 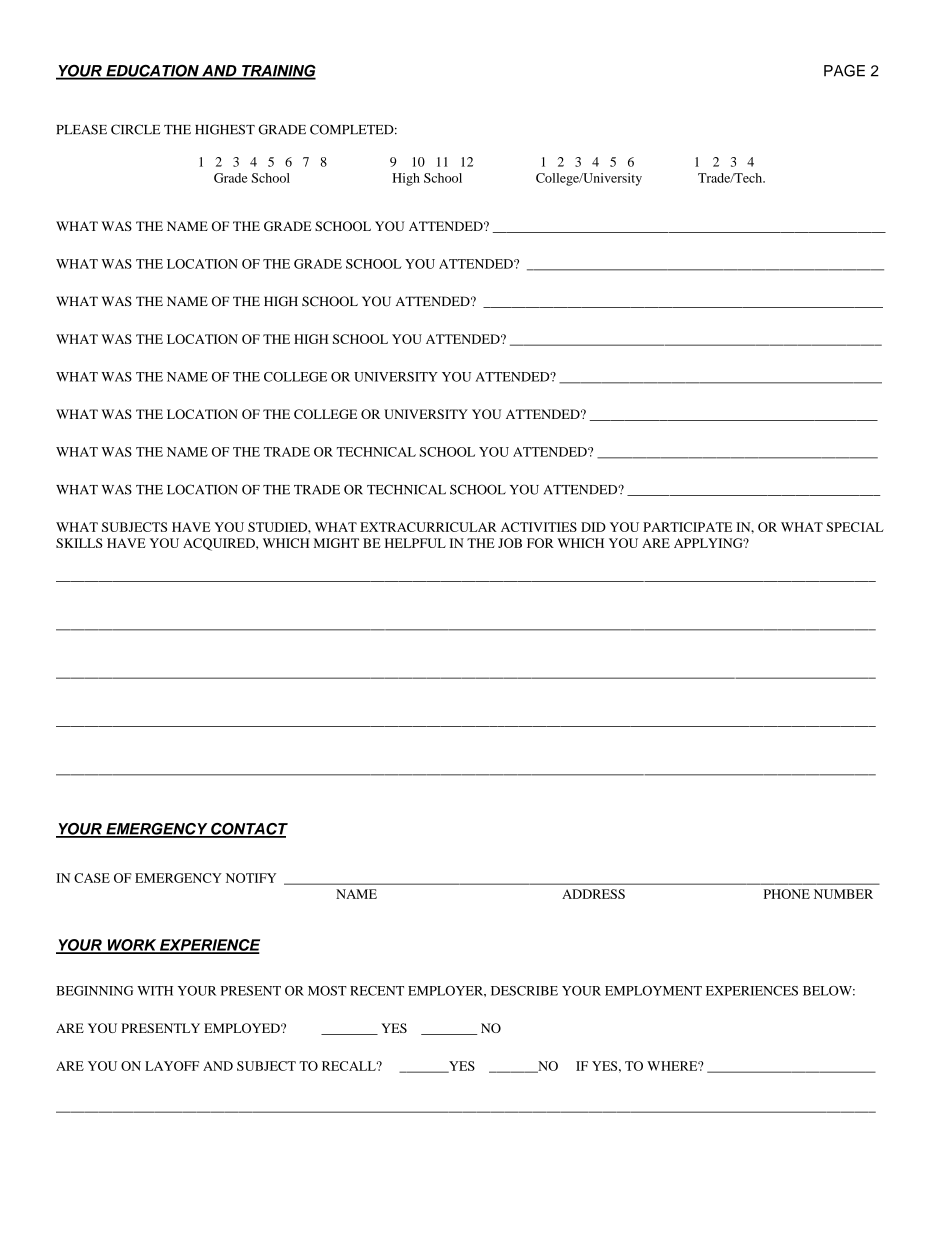 What do you see at coordinates (524, 991) in the image?
I see `DESCRIBE` at bounding box center [524, 991].
